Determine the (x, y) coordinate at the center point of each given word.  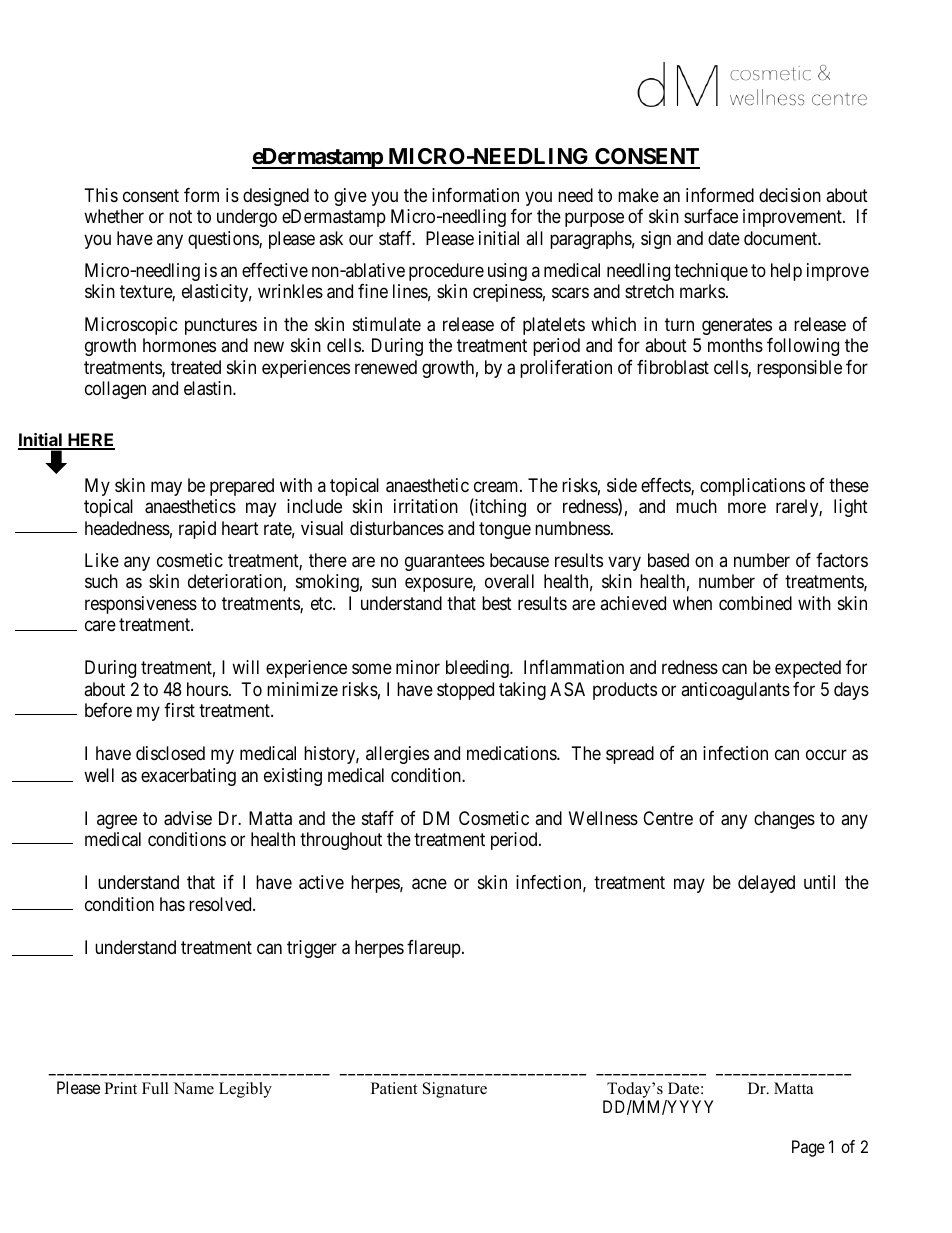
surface (711, 216)
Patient (394, 1088)
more (747, 508)
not (180, 216)
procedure (446, 272)
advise (188, 818)
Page (808, 1148)
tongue (505, 530)
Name (193, 1088)
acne (429, 884)
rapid (197, 530)
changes (784, 820)
